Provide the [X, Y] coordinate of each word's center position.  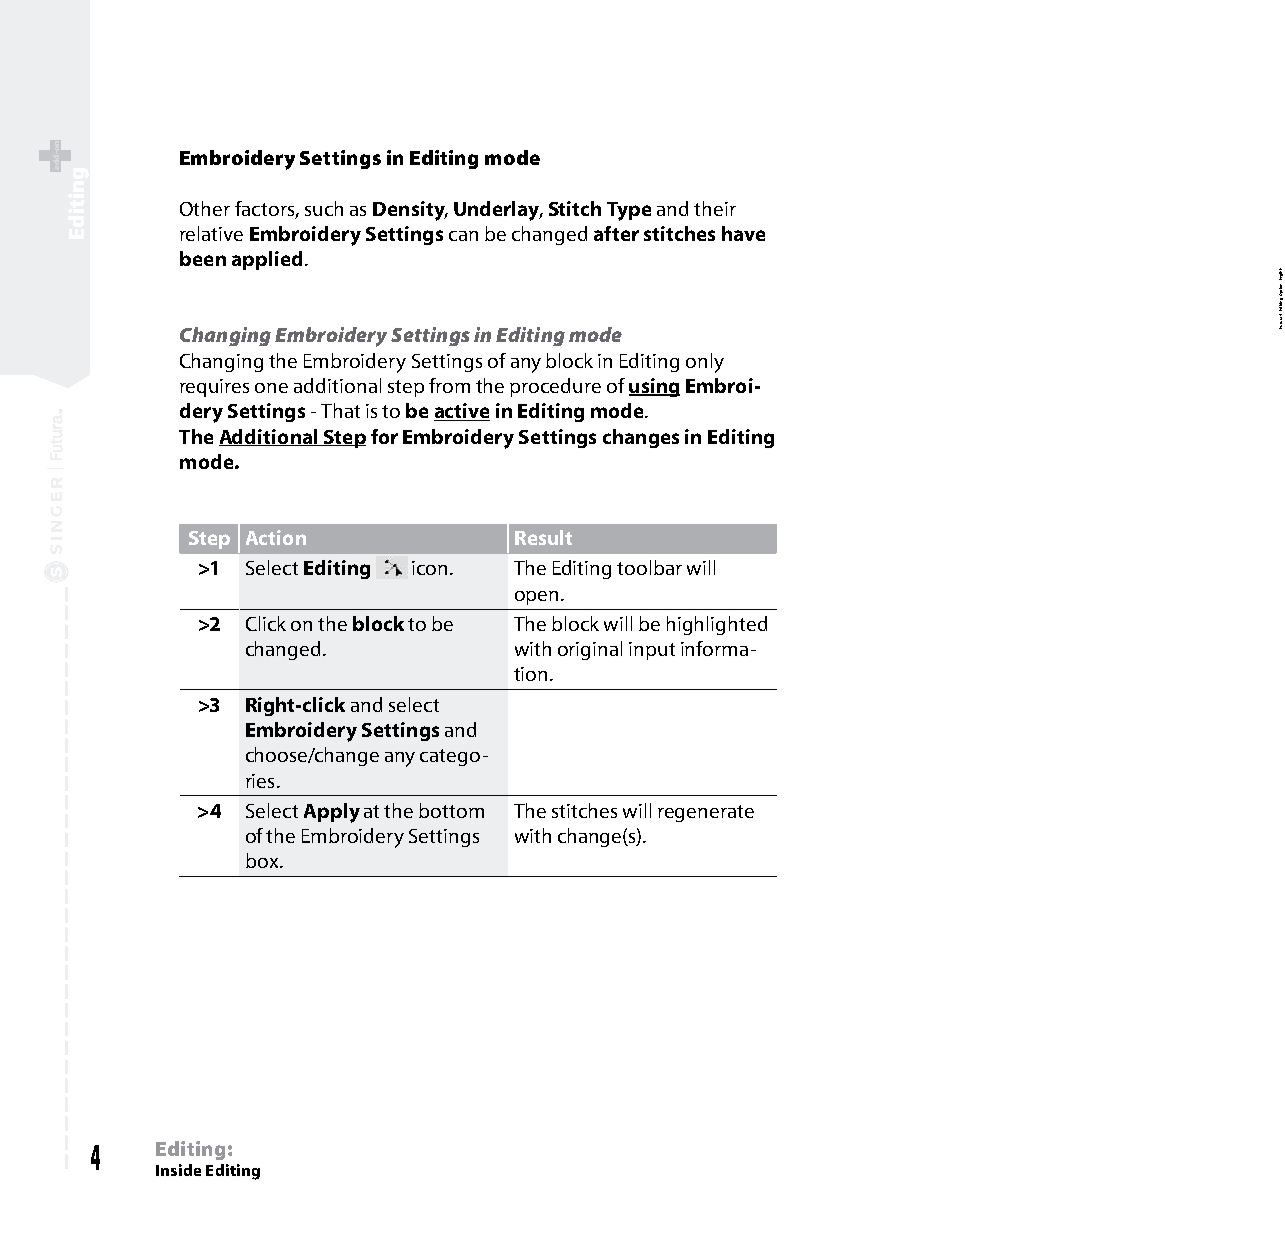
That [340, 410]
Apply [332, 813]
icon [429, 568]
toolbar [649, 567]
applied [267, 260]
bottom [451, 810]
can [463, 236]
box [263, 860]
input [652, 651]
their [715, 208]
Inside [178, 1170]
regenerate [706, 813]
